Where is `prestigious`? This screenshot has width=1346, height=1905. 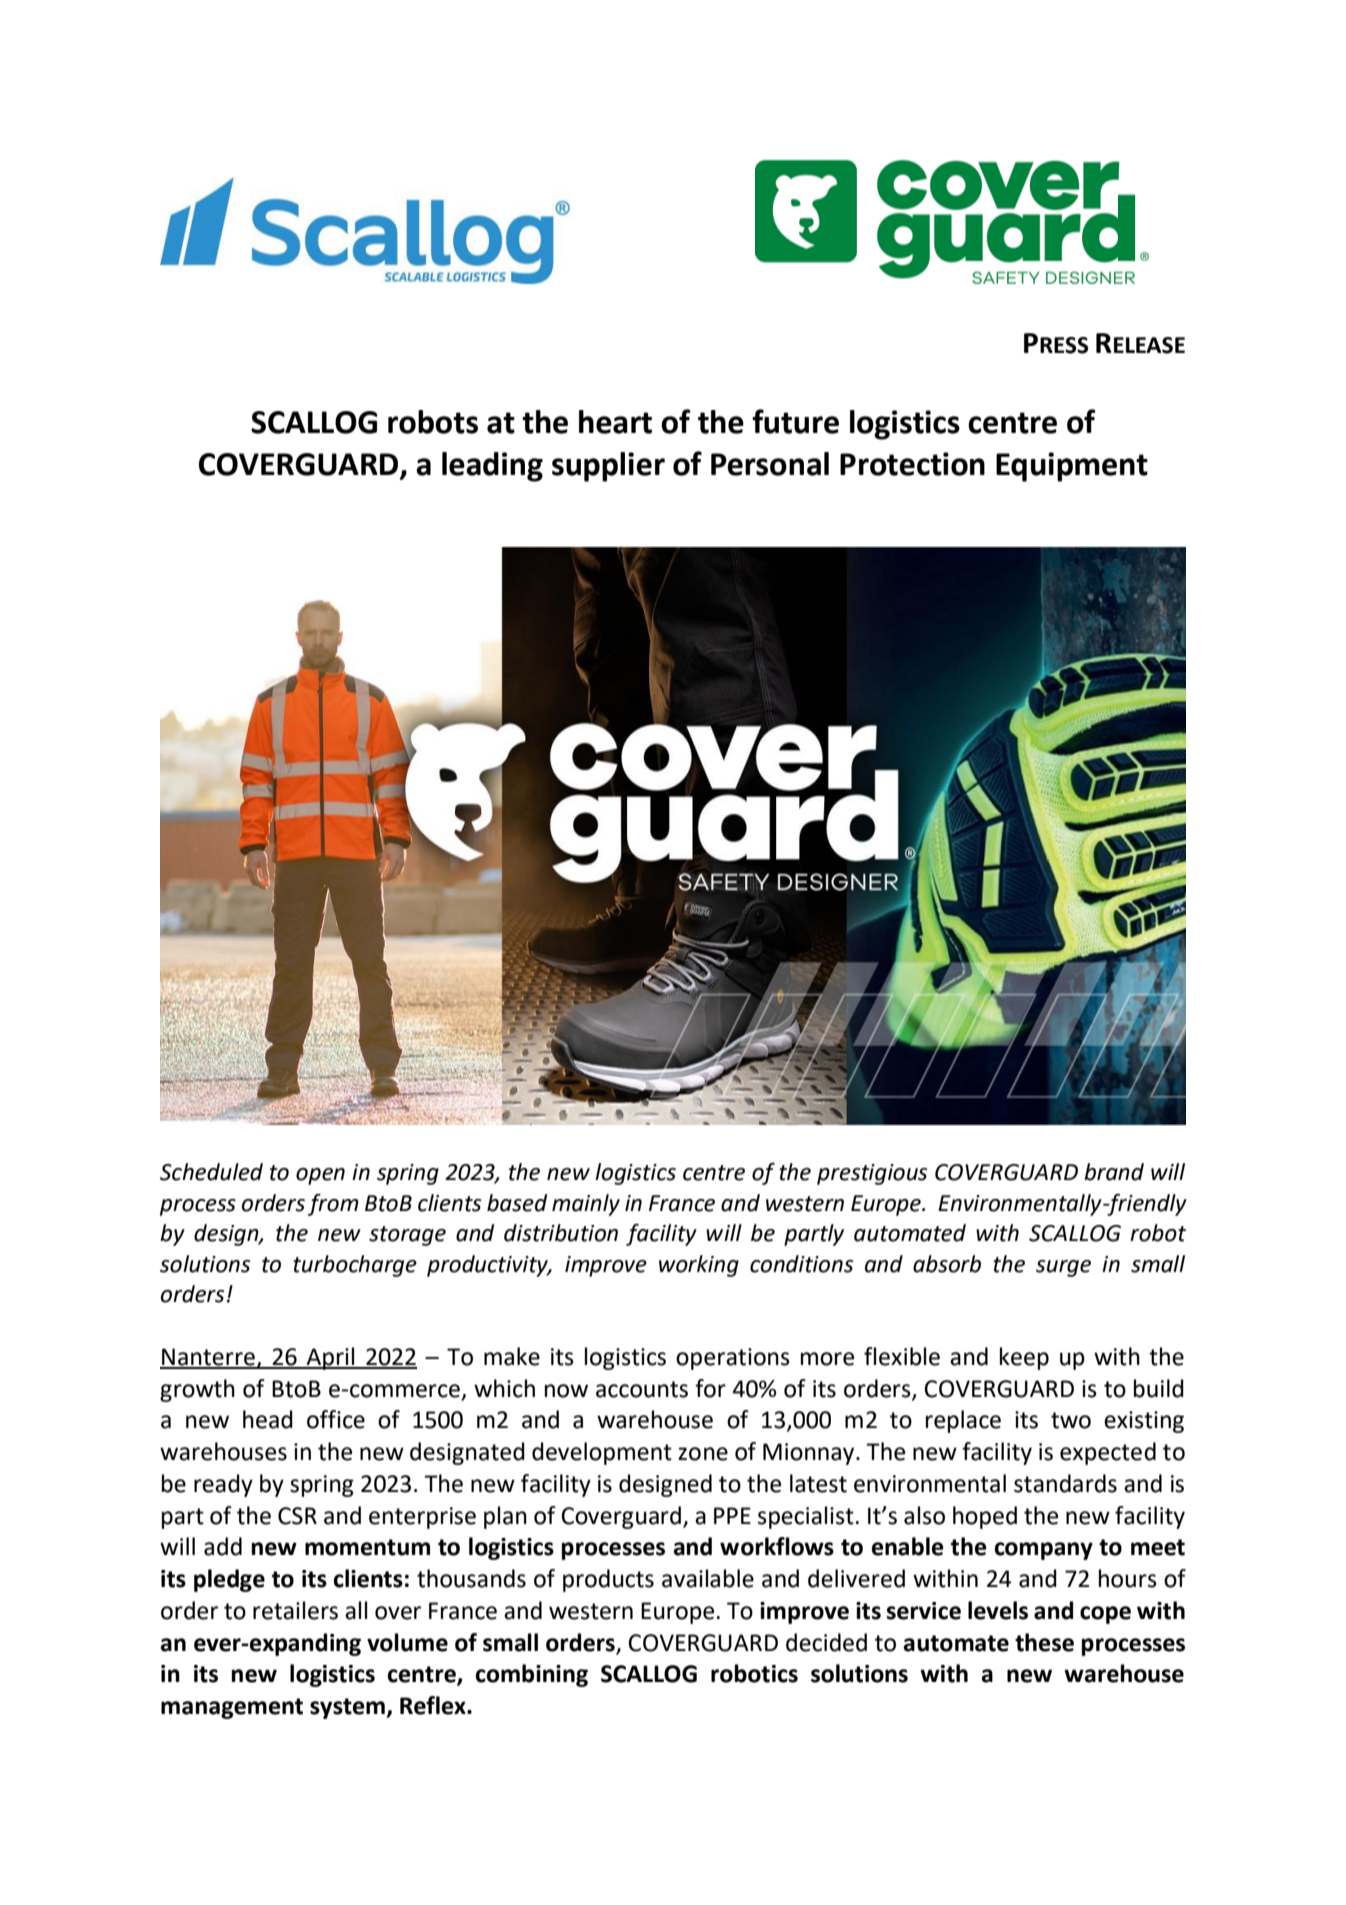
prestigious is located at coordinates (872, 1174).
